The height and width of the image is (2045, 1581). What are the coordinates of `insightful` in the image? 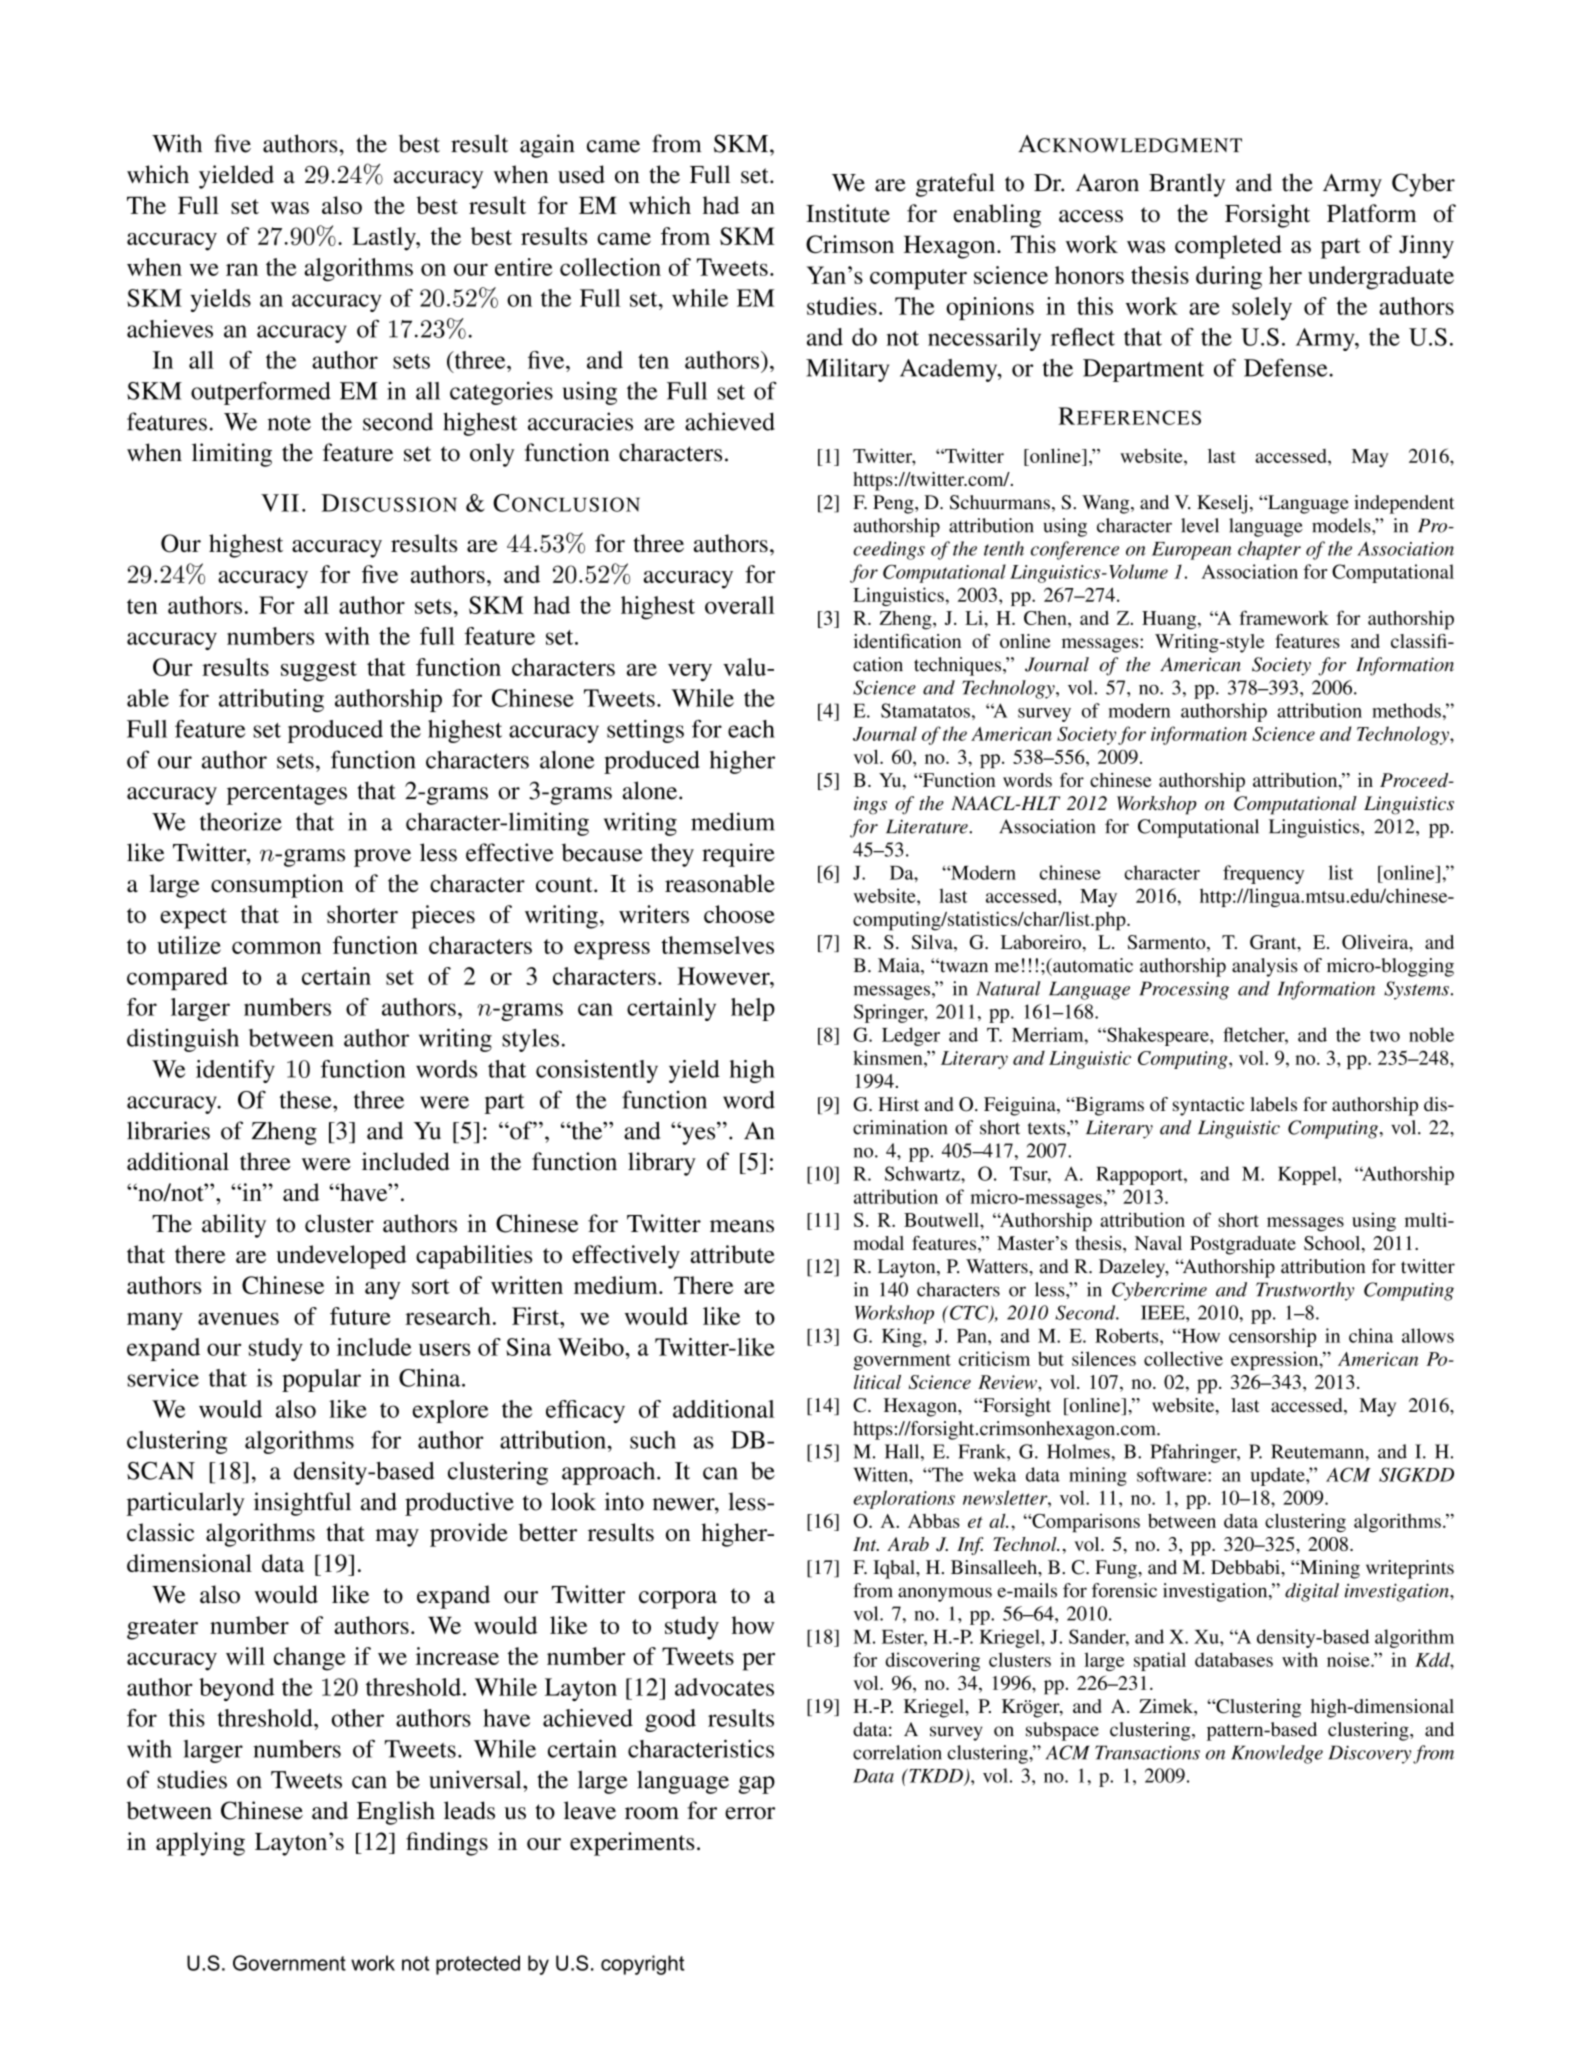 It's located at (302, 1504).
